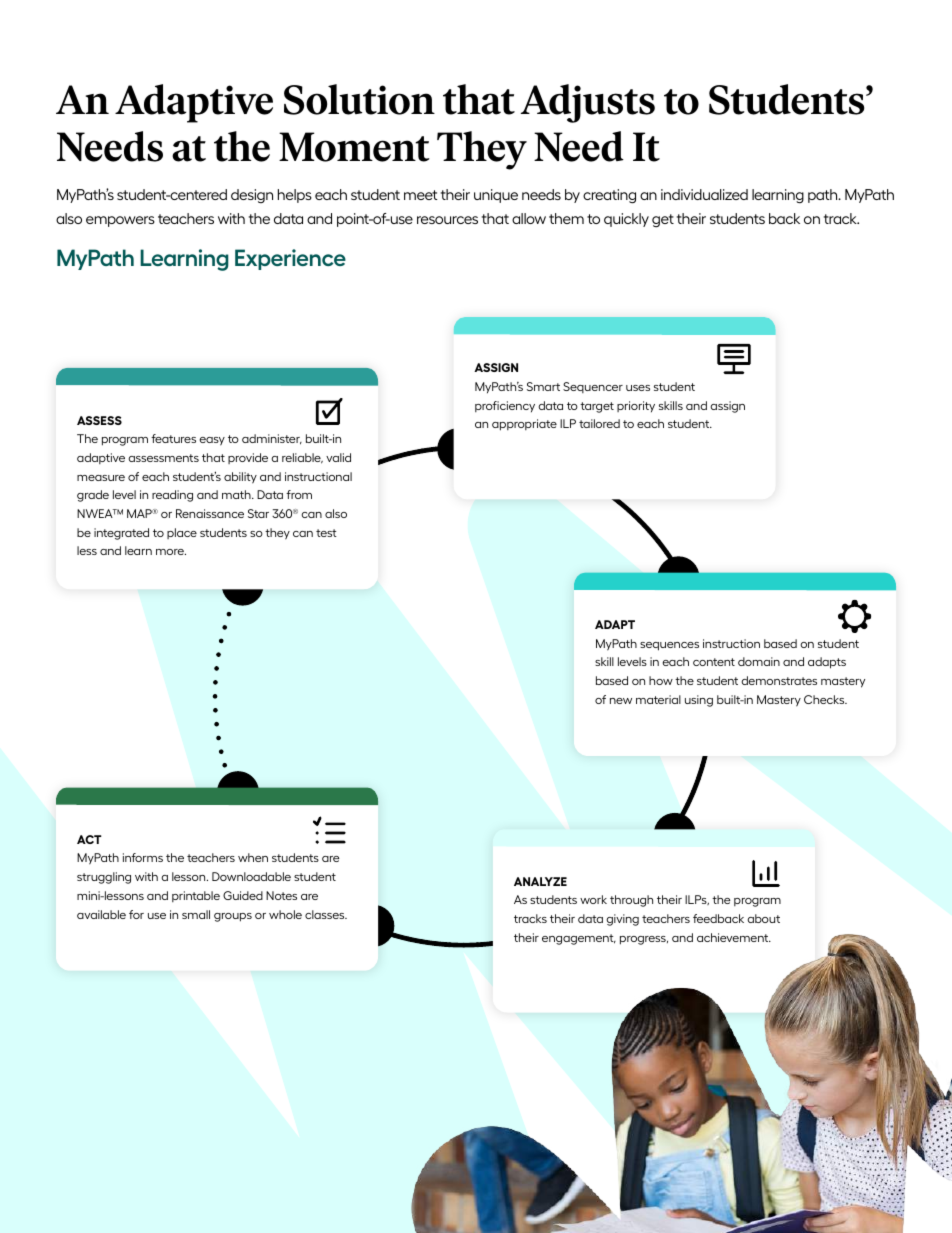 Image resolution: width=952 pixels, height=1233 pixels. Describe the element at coordinates (540, 881) in the page. I see `ANALYZE` at that location.
